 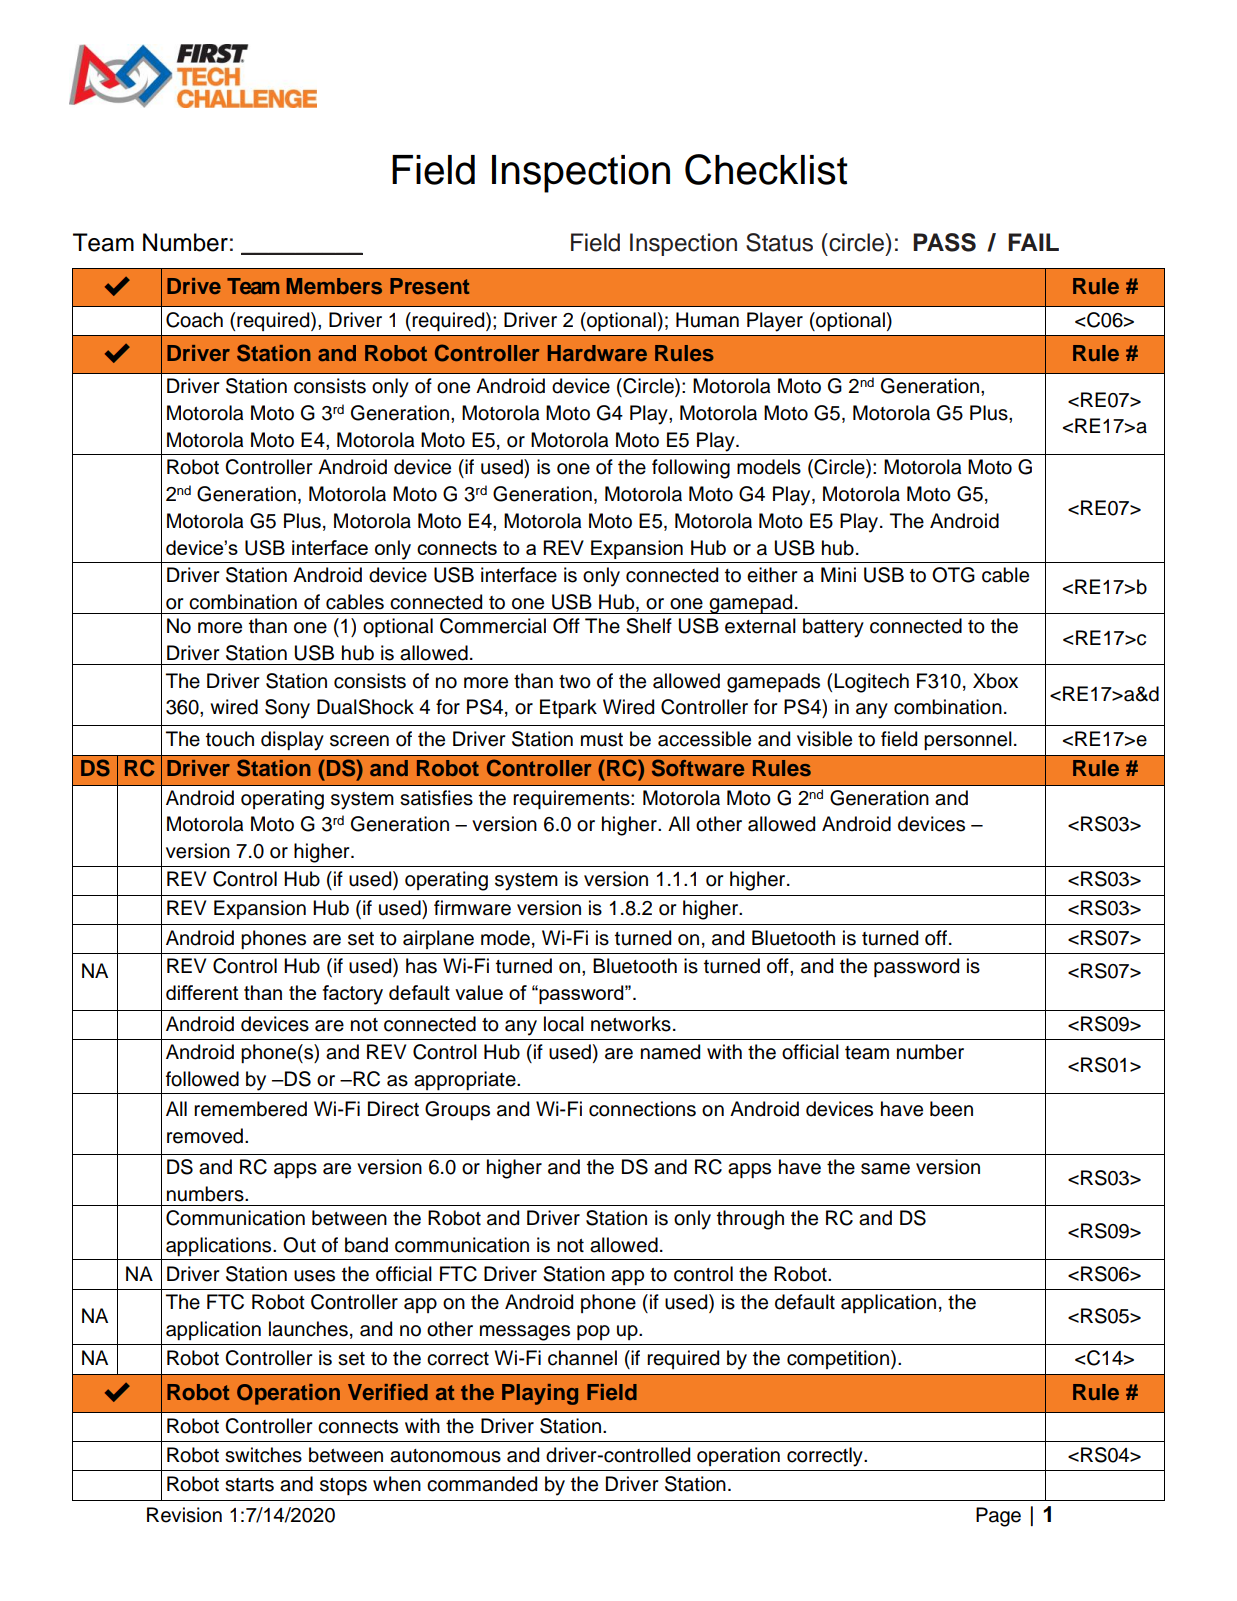 I want to click on switches, so click(x=263, y=1455).
